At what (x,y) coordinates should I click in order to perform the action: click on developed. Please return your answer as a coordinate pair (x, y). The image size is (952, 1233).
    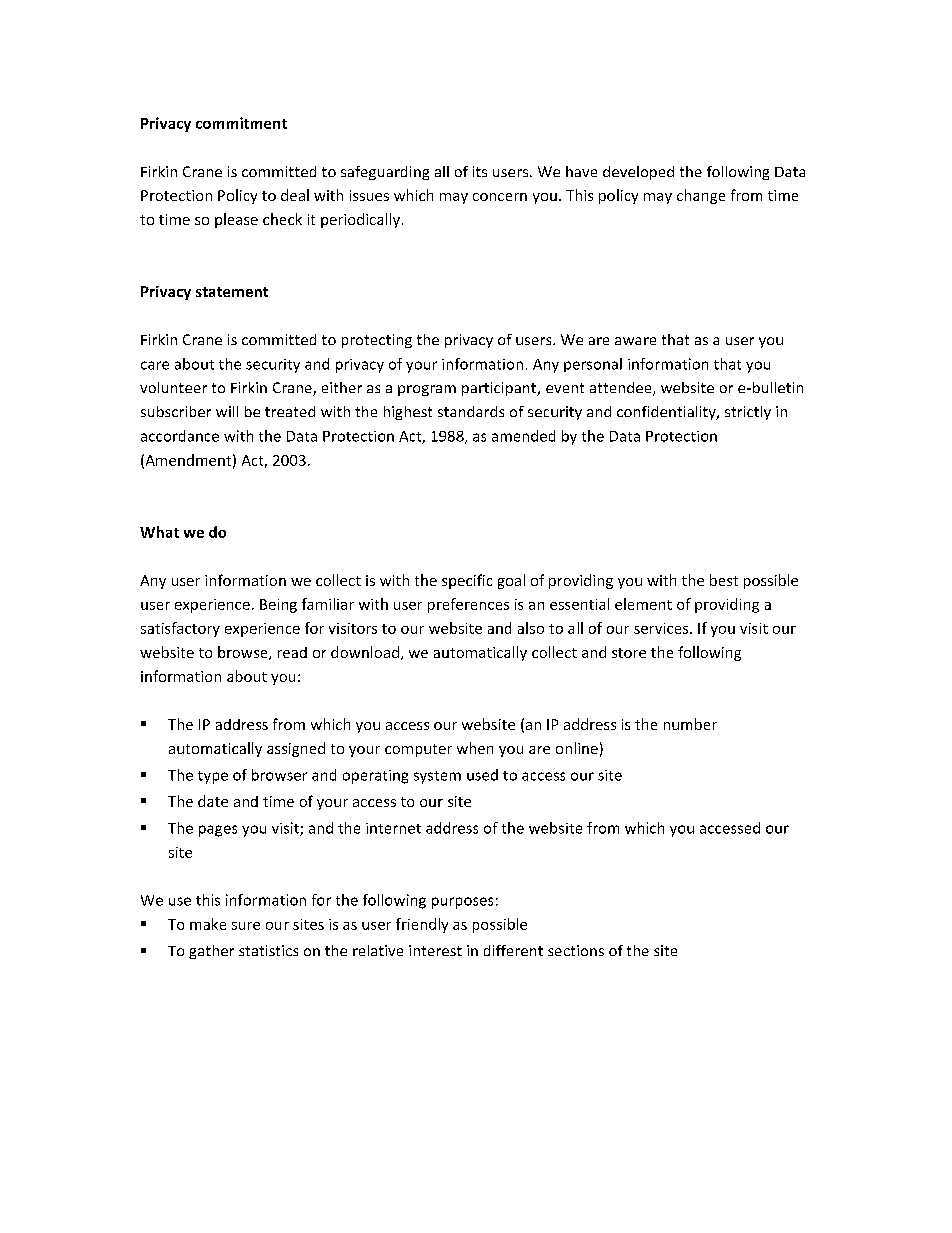
    Looking at the image, I should click on (638, 173).
